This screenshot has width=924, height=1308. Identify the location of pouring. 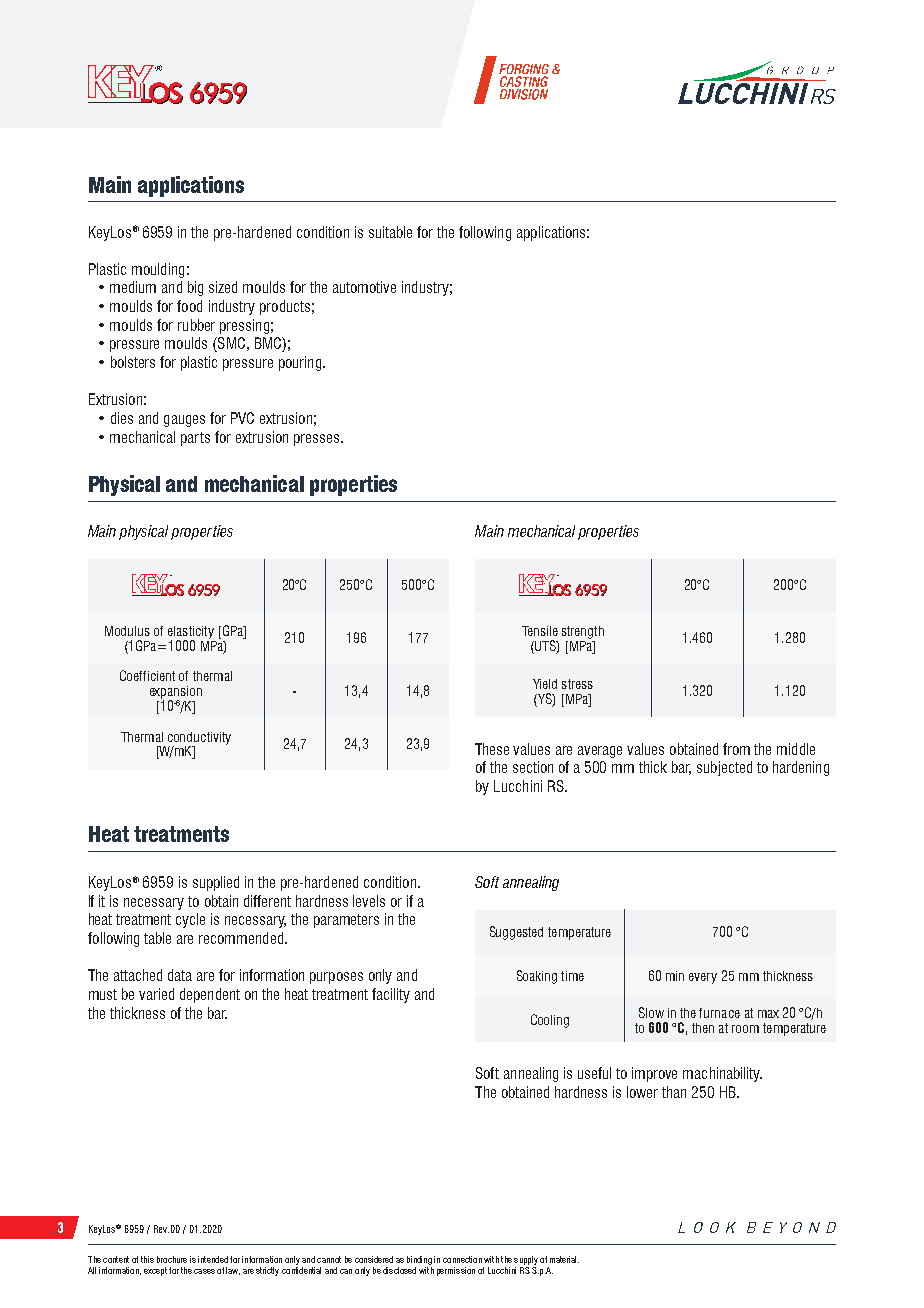
(301, 363).
